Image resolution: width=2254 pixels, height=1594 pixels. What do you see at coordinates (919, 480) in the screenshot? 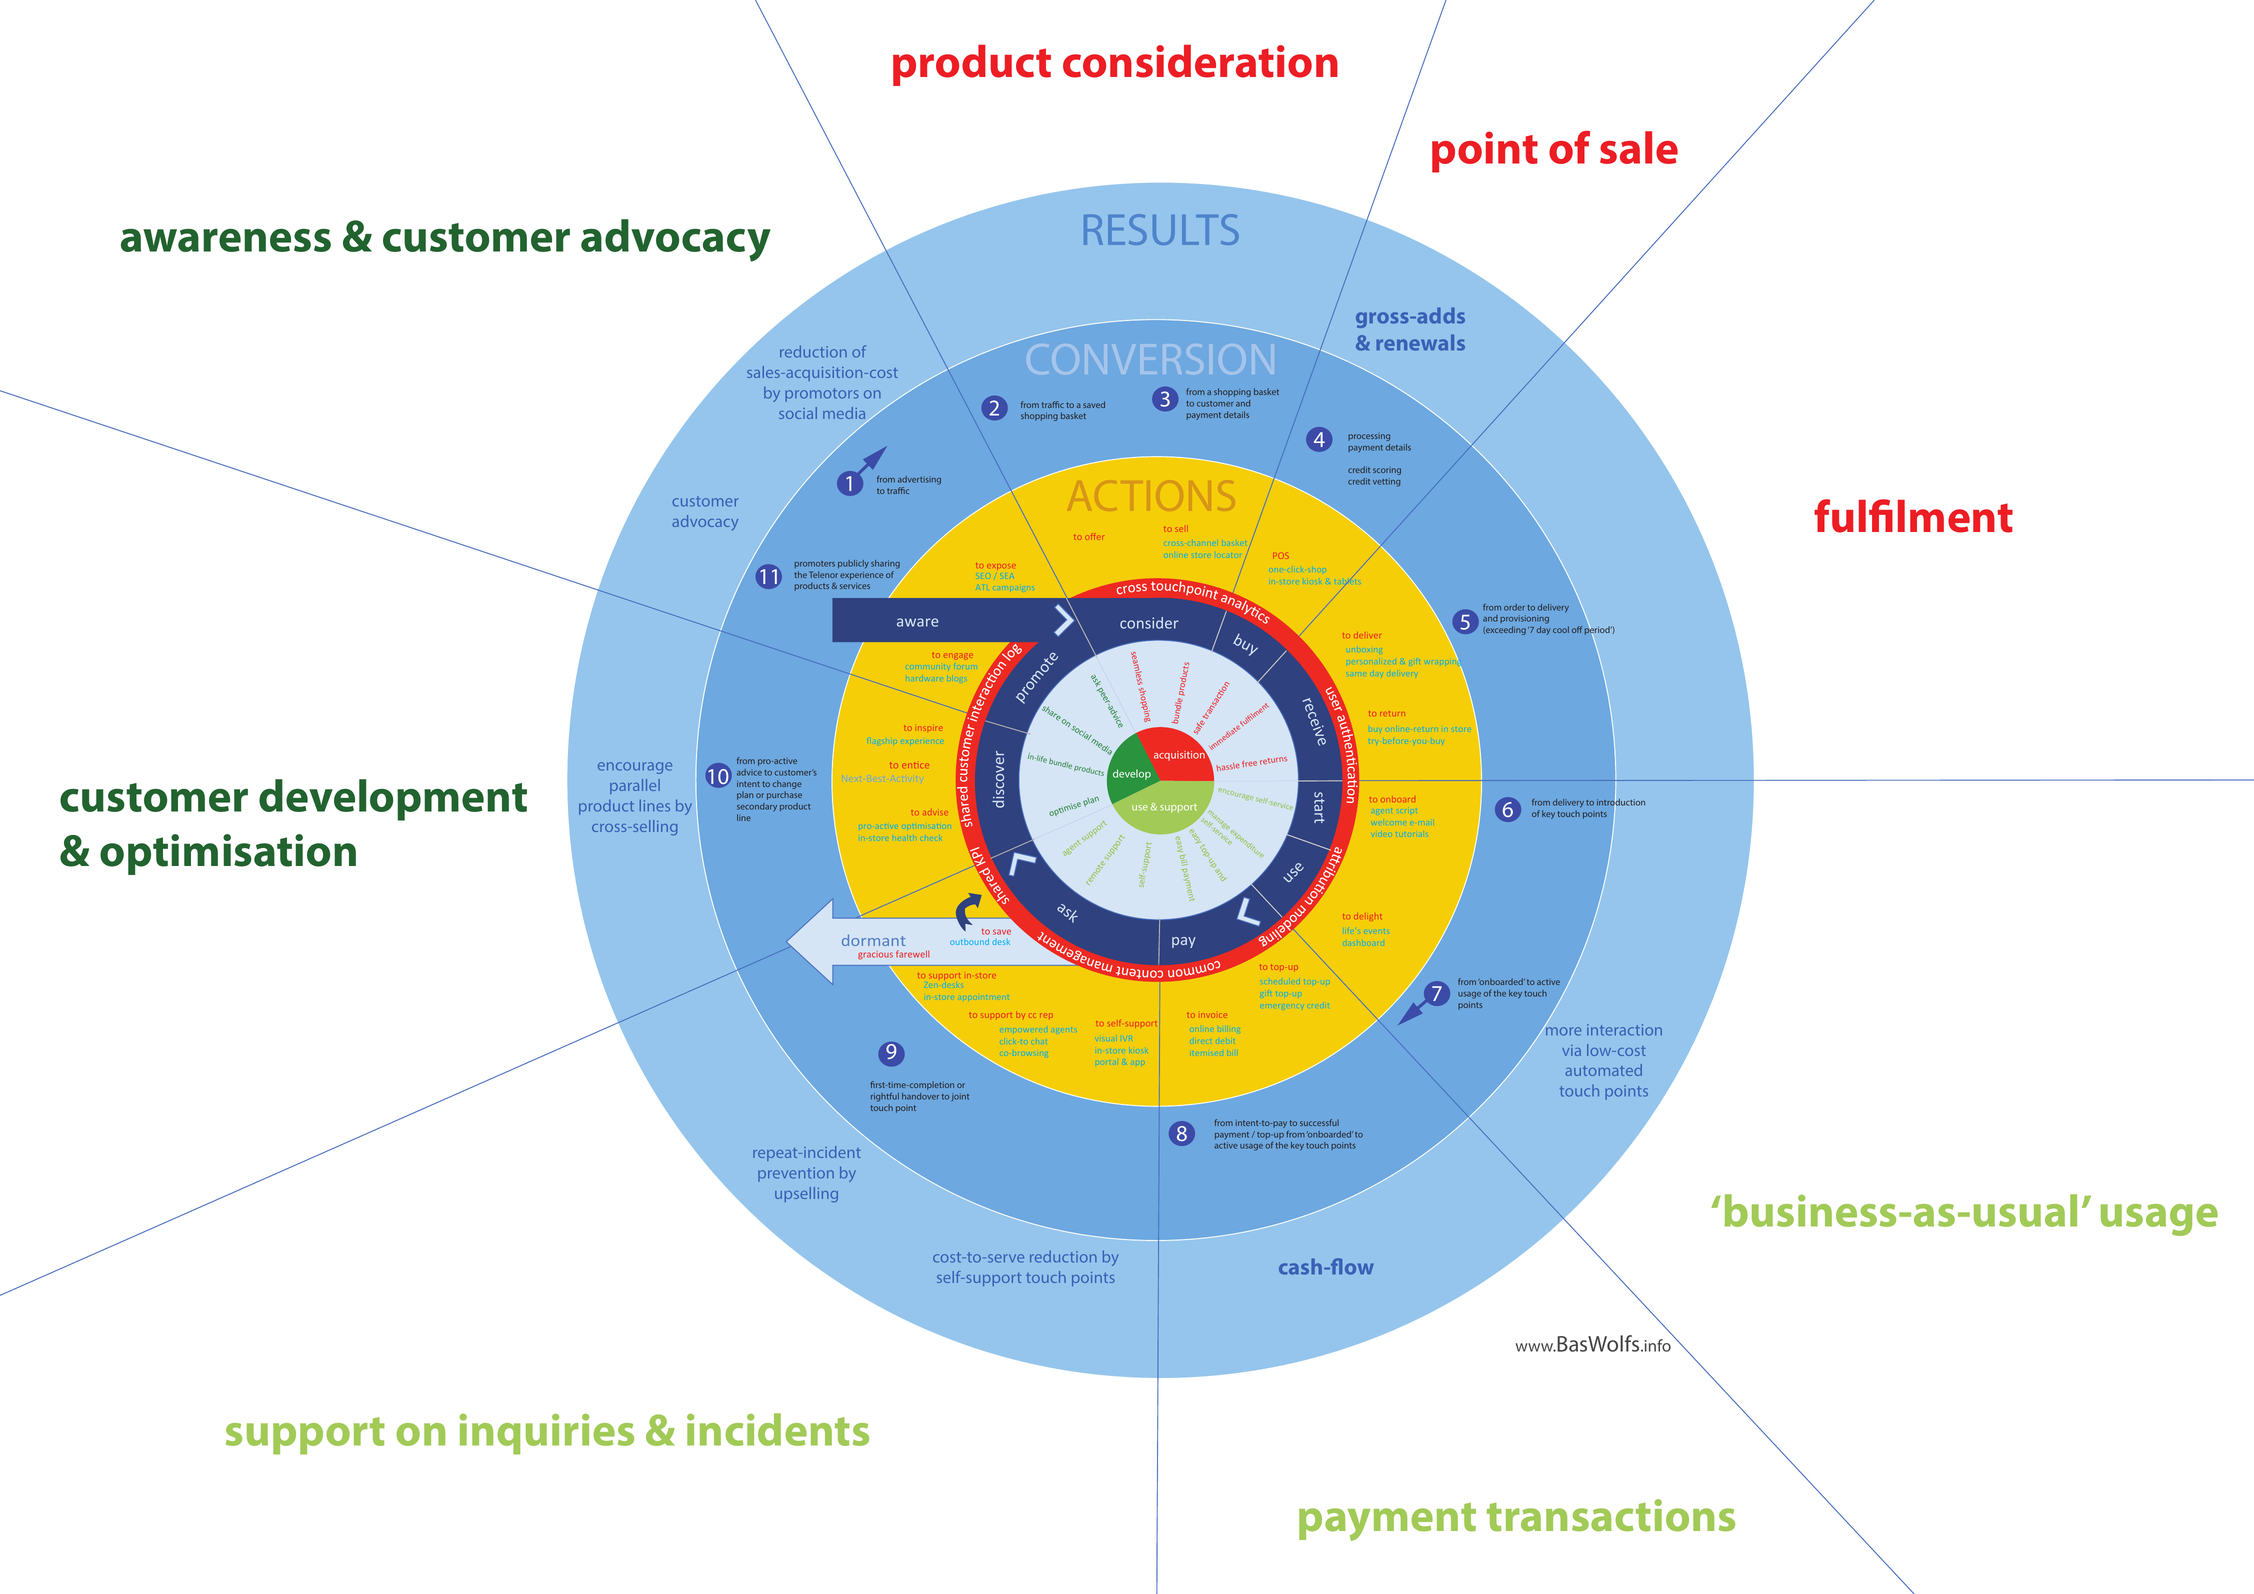
I see `advertising` at bounding box center [919, 480].
